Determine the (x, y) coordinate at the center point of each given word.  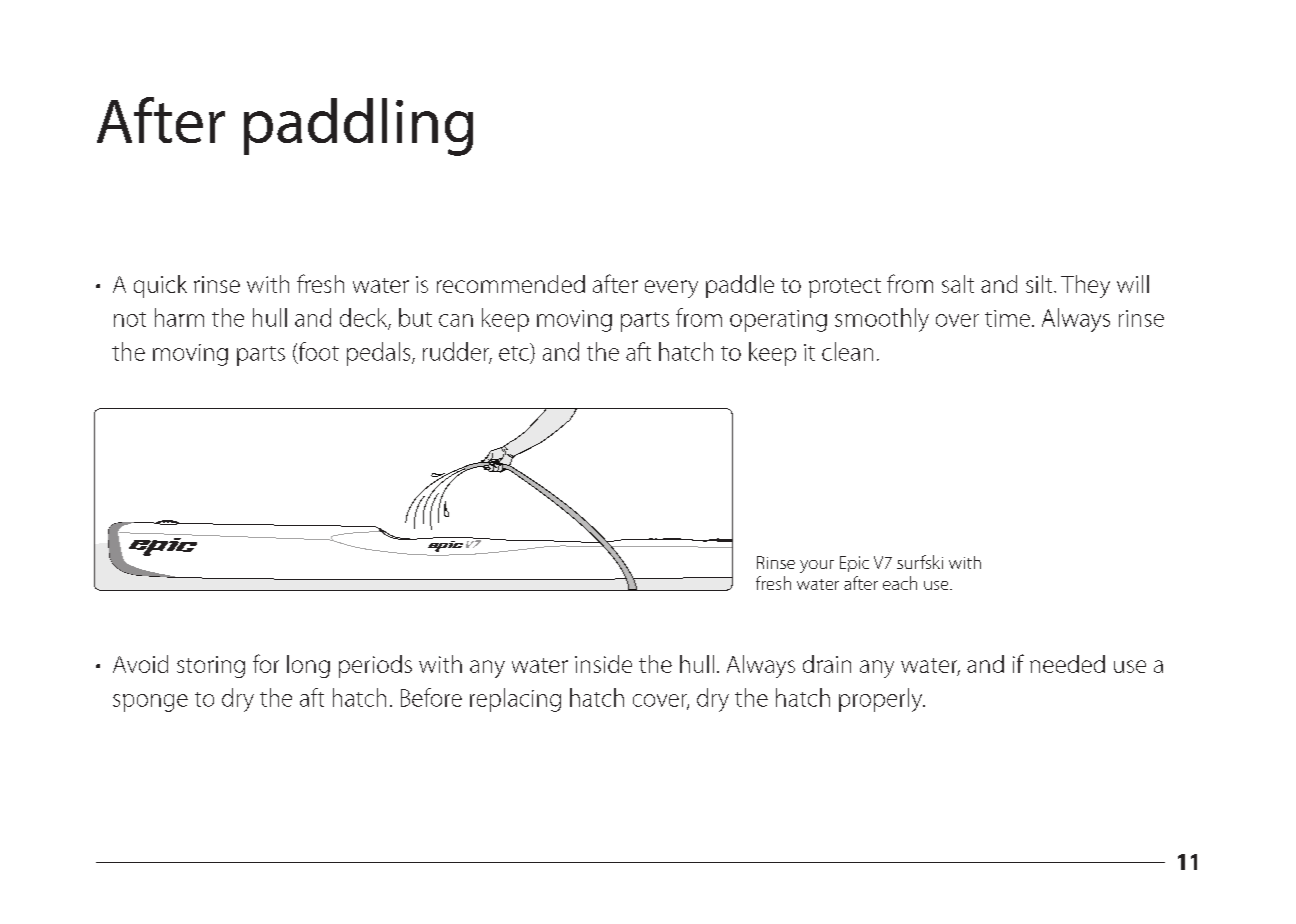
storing (211, 667)
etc (515, 352)
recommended (511, 284)
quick (160, 286)
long (308, 666)
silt (1040, 284)
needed (1067, 664)
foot (317, 352)
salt (958, 284)
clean (847, 351)
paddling (358, 127)
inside (603, 664)
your (817, 566)
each (900, 583)
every (671, 289)
